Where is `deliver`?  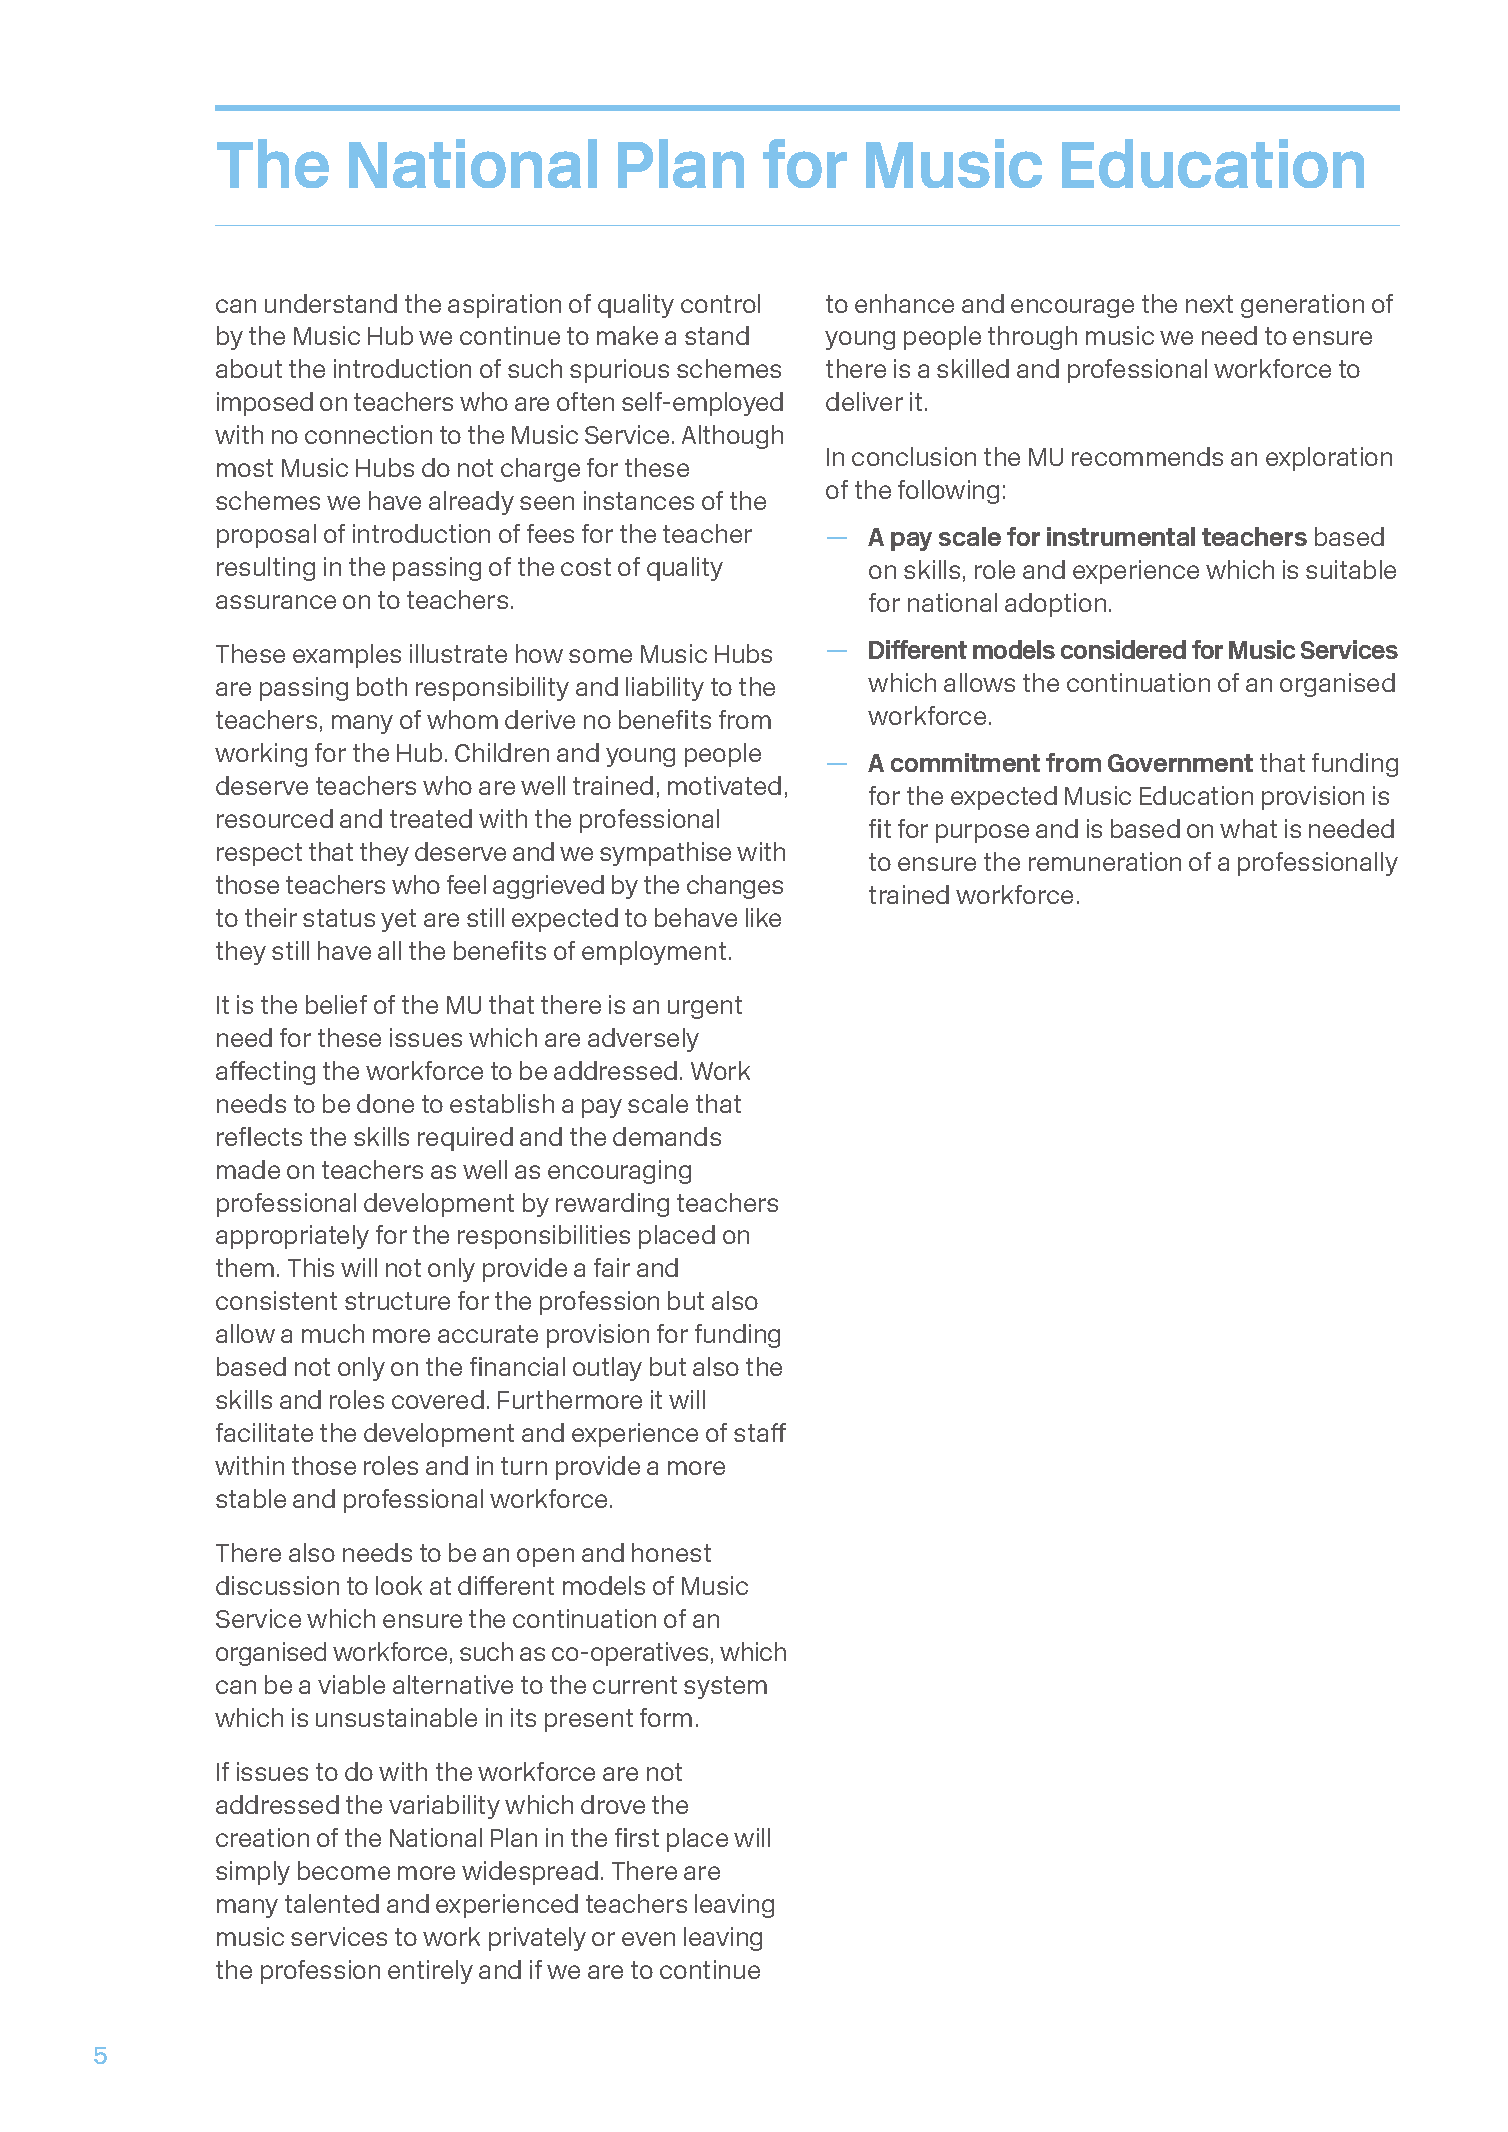 deliver is located at coordinates (864, 401).
